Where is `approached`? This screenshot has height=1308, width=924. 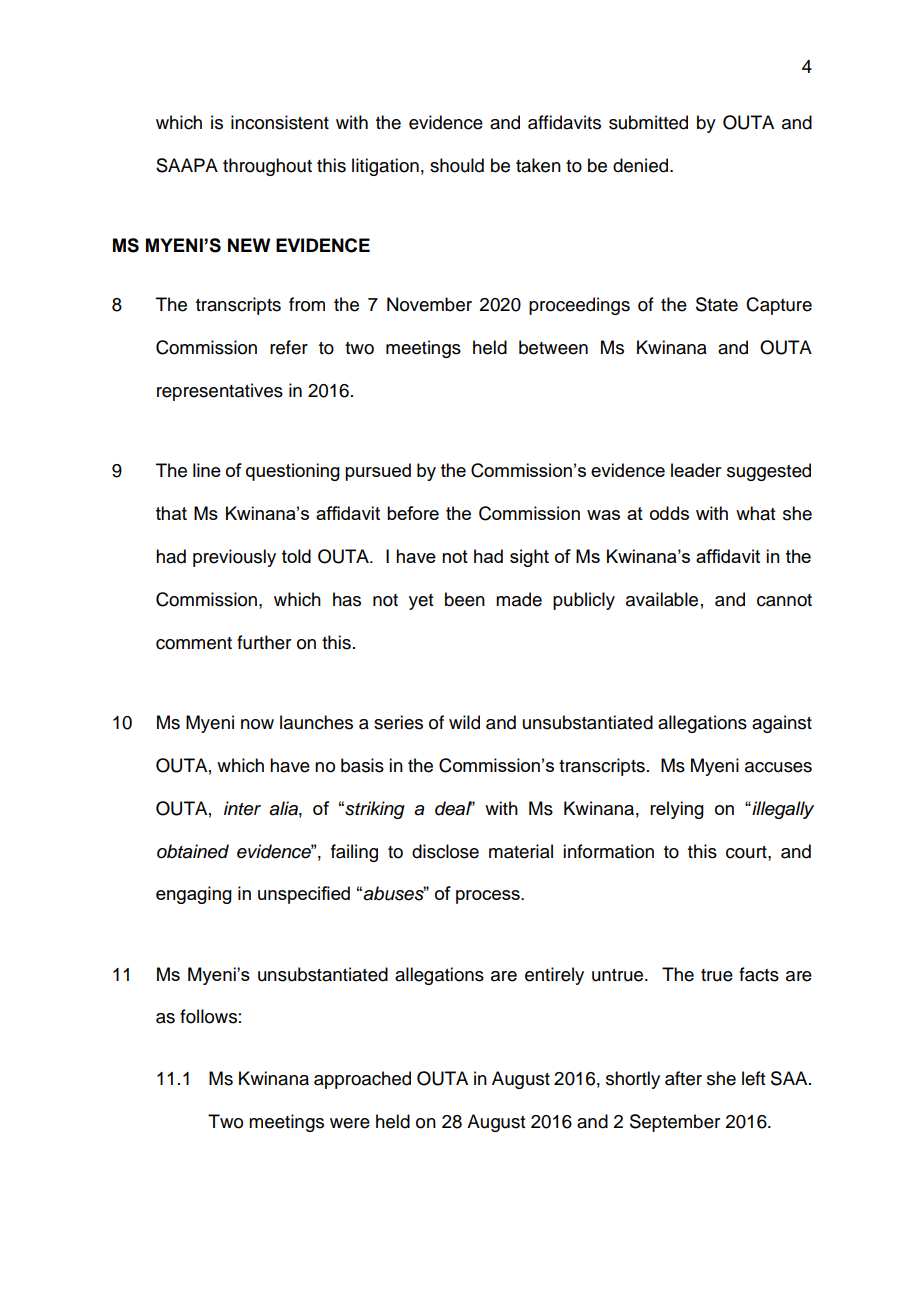
approached is located at coordinates (362, 1080).
